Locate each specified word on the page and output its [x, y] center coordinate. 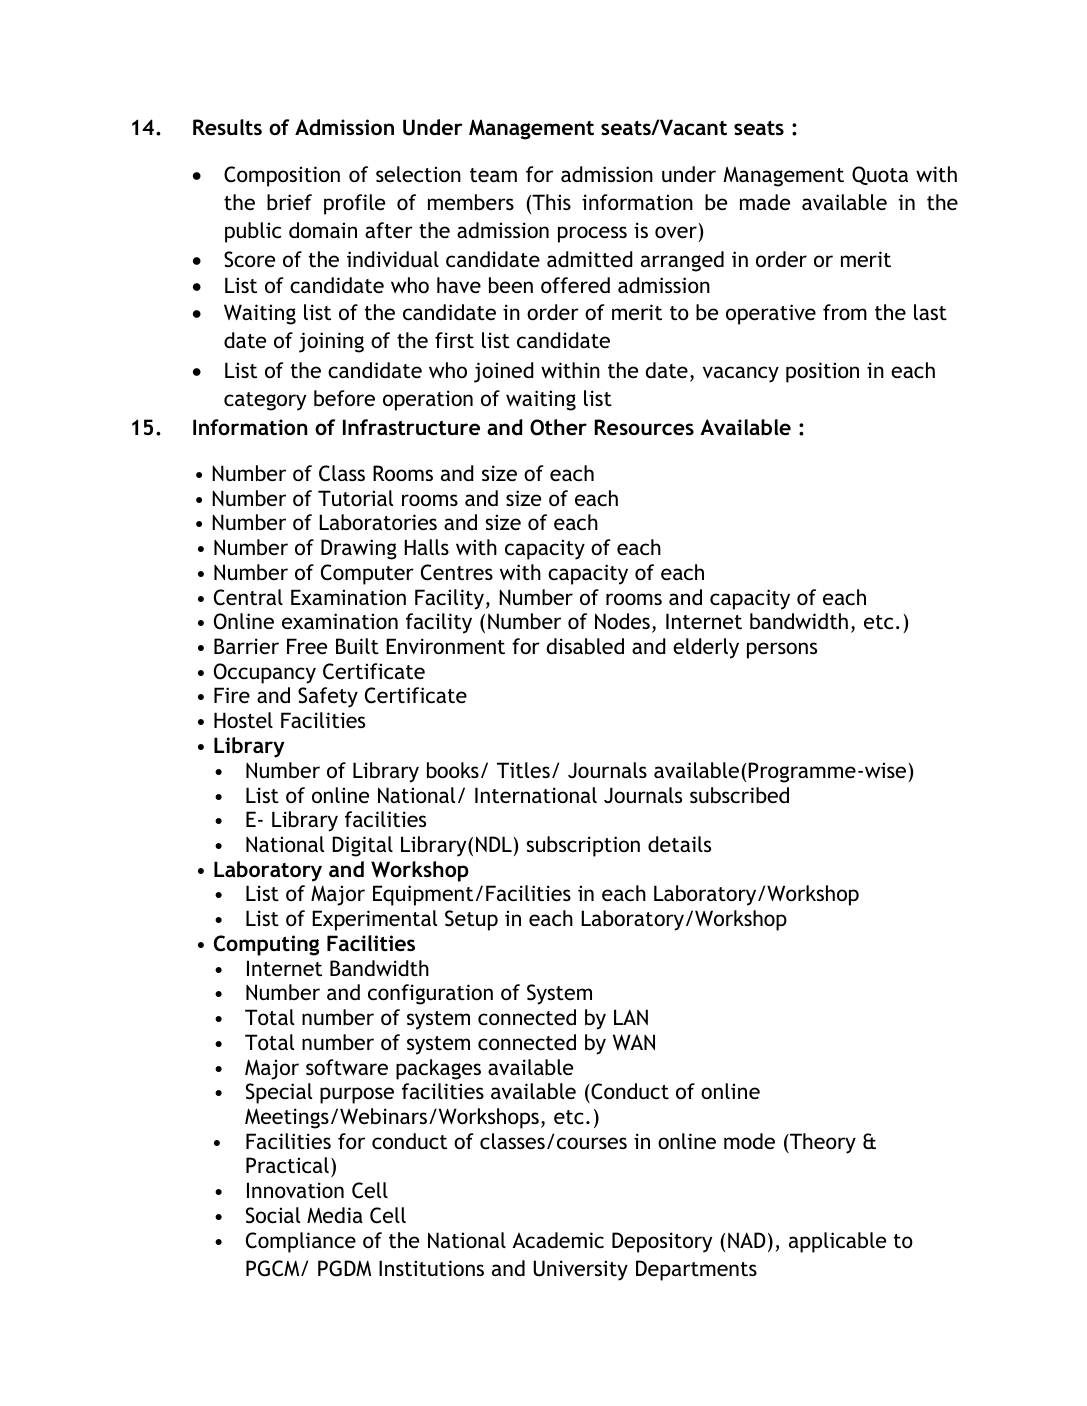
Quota [880, 175]
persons [782, 650]
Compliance [301, 1242]
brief [289, 202]
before [344, 398]
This [550, 203]
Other [558, 427]
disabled [585, 646]
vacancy [741, 374]
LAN [631, 1017]
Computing [266, 945]
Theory [822, 1143]
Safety [328, 697]
